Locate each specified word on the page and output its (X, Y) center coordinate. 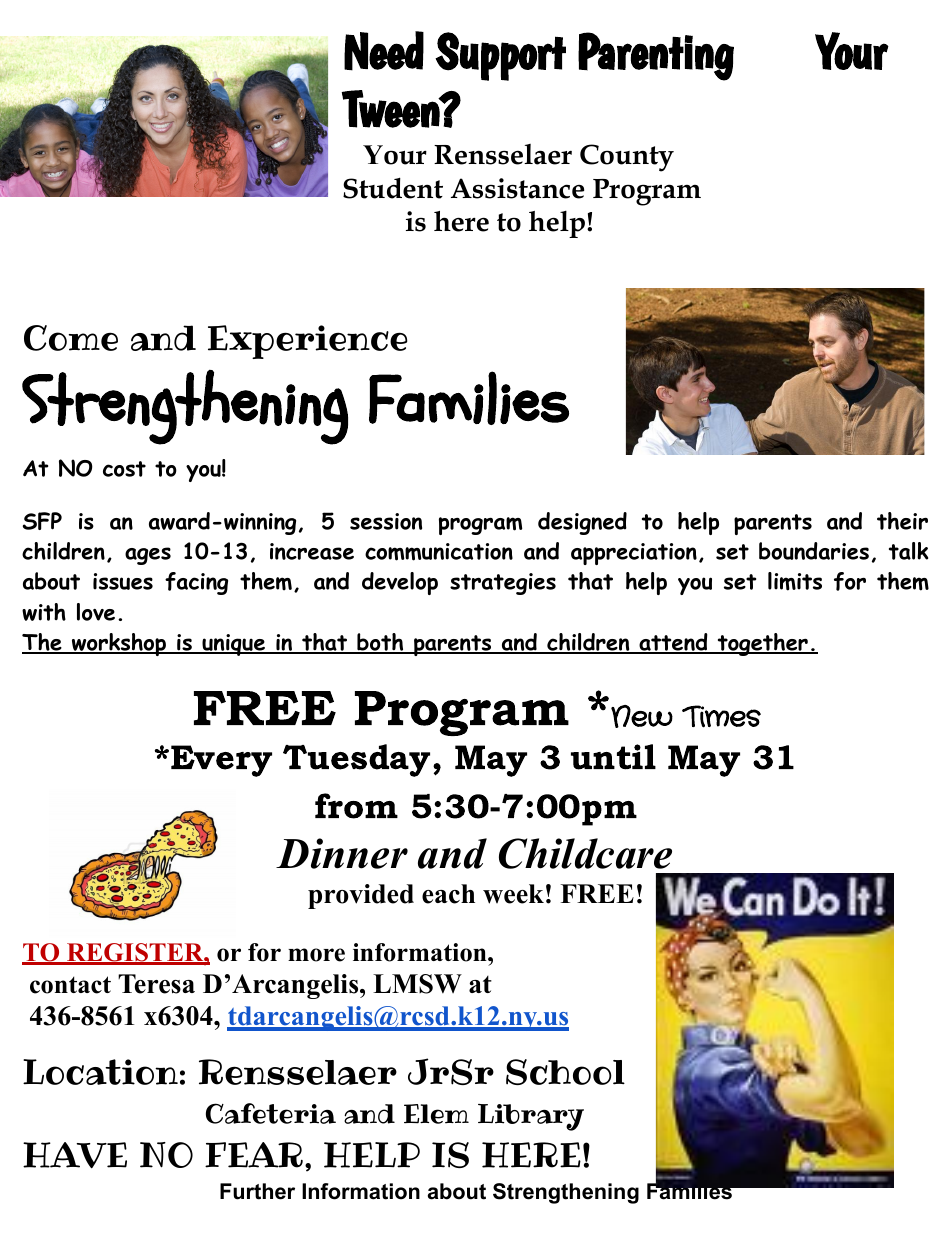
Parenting (656, 56)
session (386, 521)
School (565, 1072)
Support (500, 56)
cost (124, 469)
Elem (436, 1114)
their (902, 521)
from (356, 806)
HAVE (75, 1155)
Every (221, 761)
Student (393, 188)
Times (721, 716)
